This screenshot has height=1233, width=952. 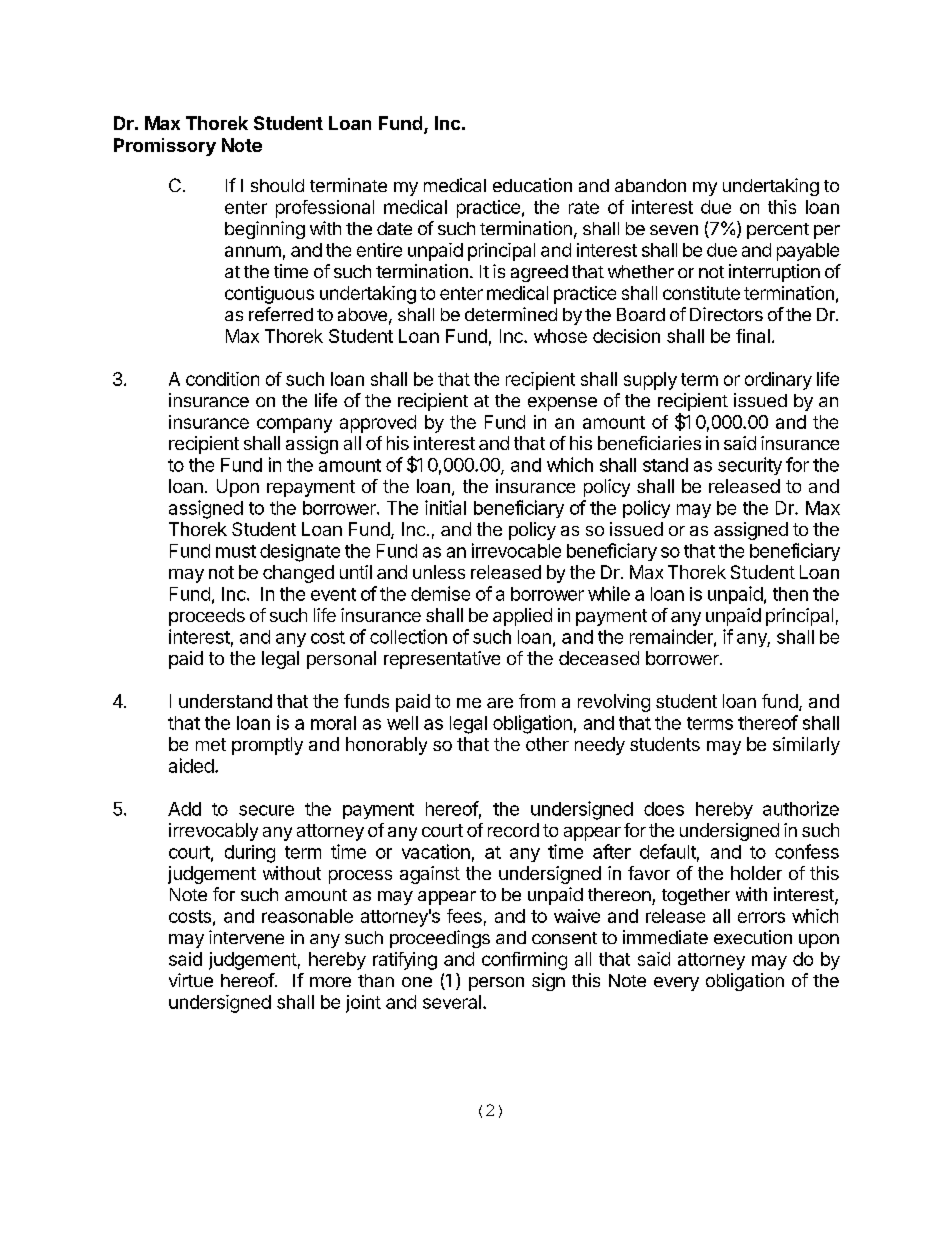 What do you see at coordinates (790, 594) in the screenshot?
I see `then` at bounding box center [790, 594].
